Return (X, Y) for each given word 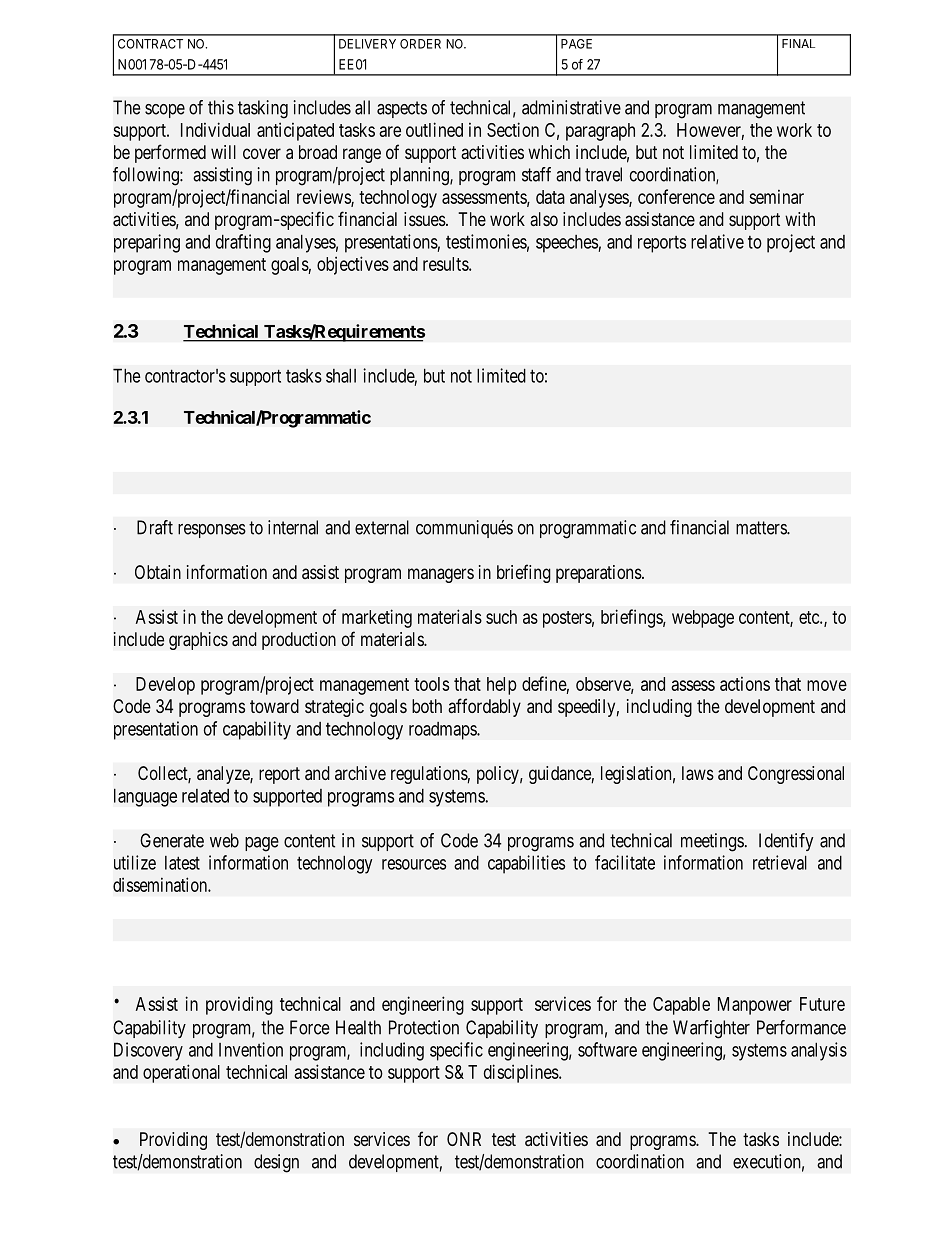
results (446, 264)
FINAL (798, 43)
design (276, 1163)
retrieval (780, 862)
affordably (484, 707)
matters (762, 528)
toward (274, 706)
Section (513, 129)
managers (441, 575)
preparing (147, 243)
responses (212, 531)
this (221, 107)
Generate (172, 840)
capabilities (526, 864)
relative (717, 241)
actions (745, 684)
